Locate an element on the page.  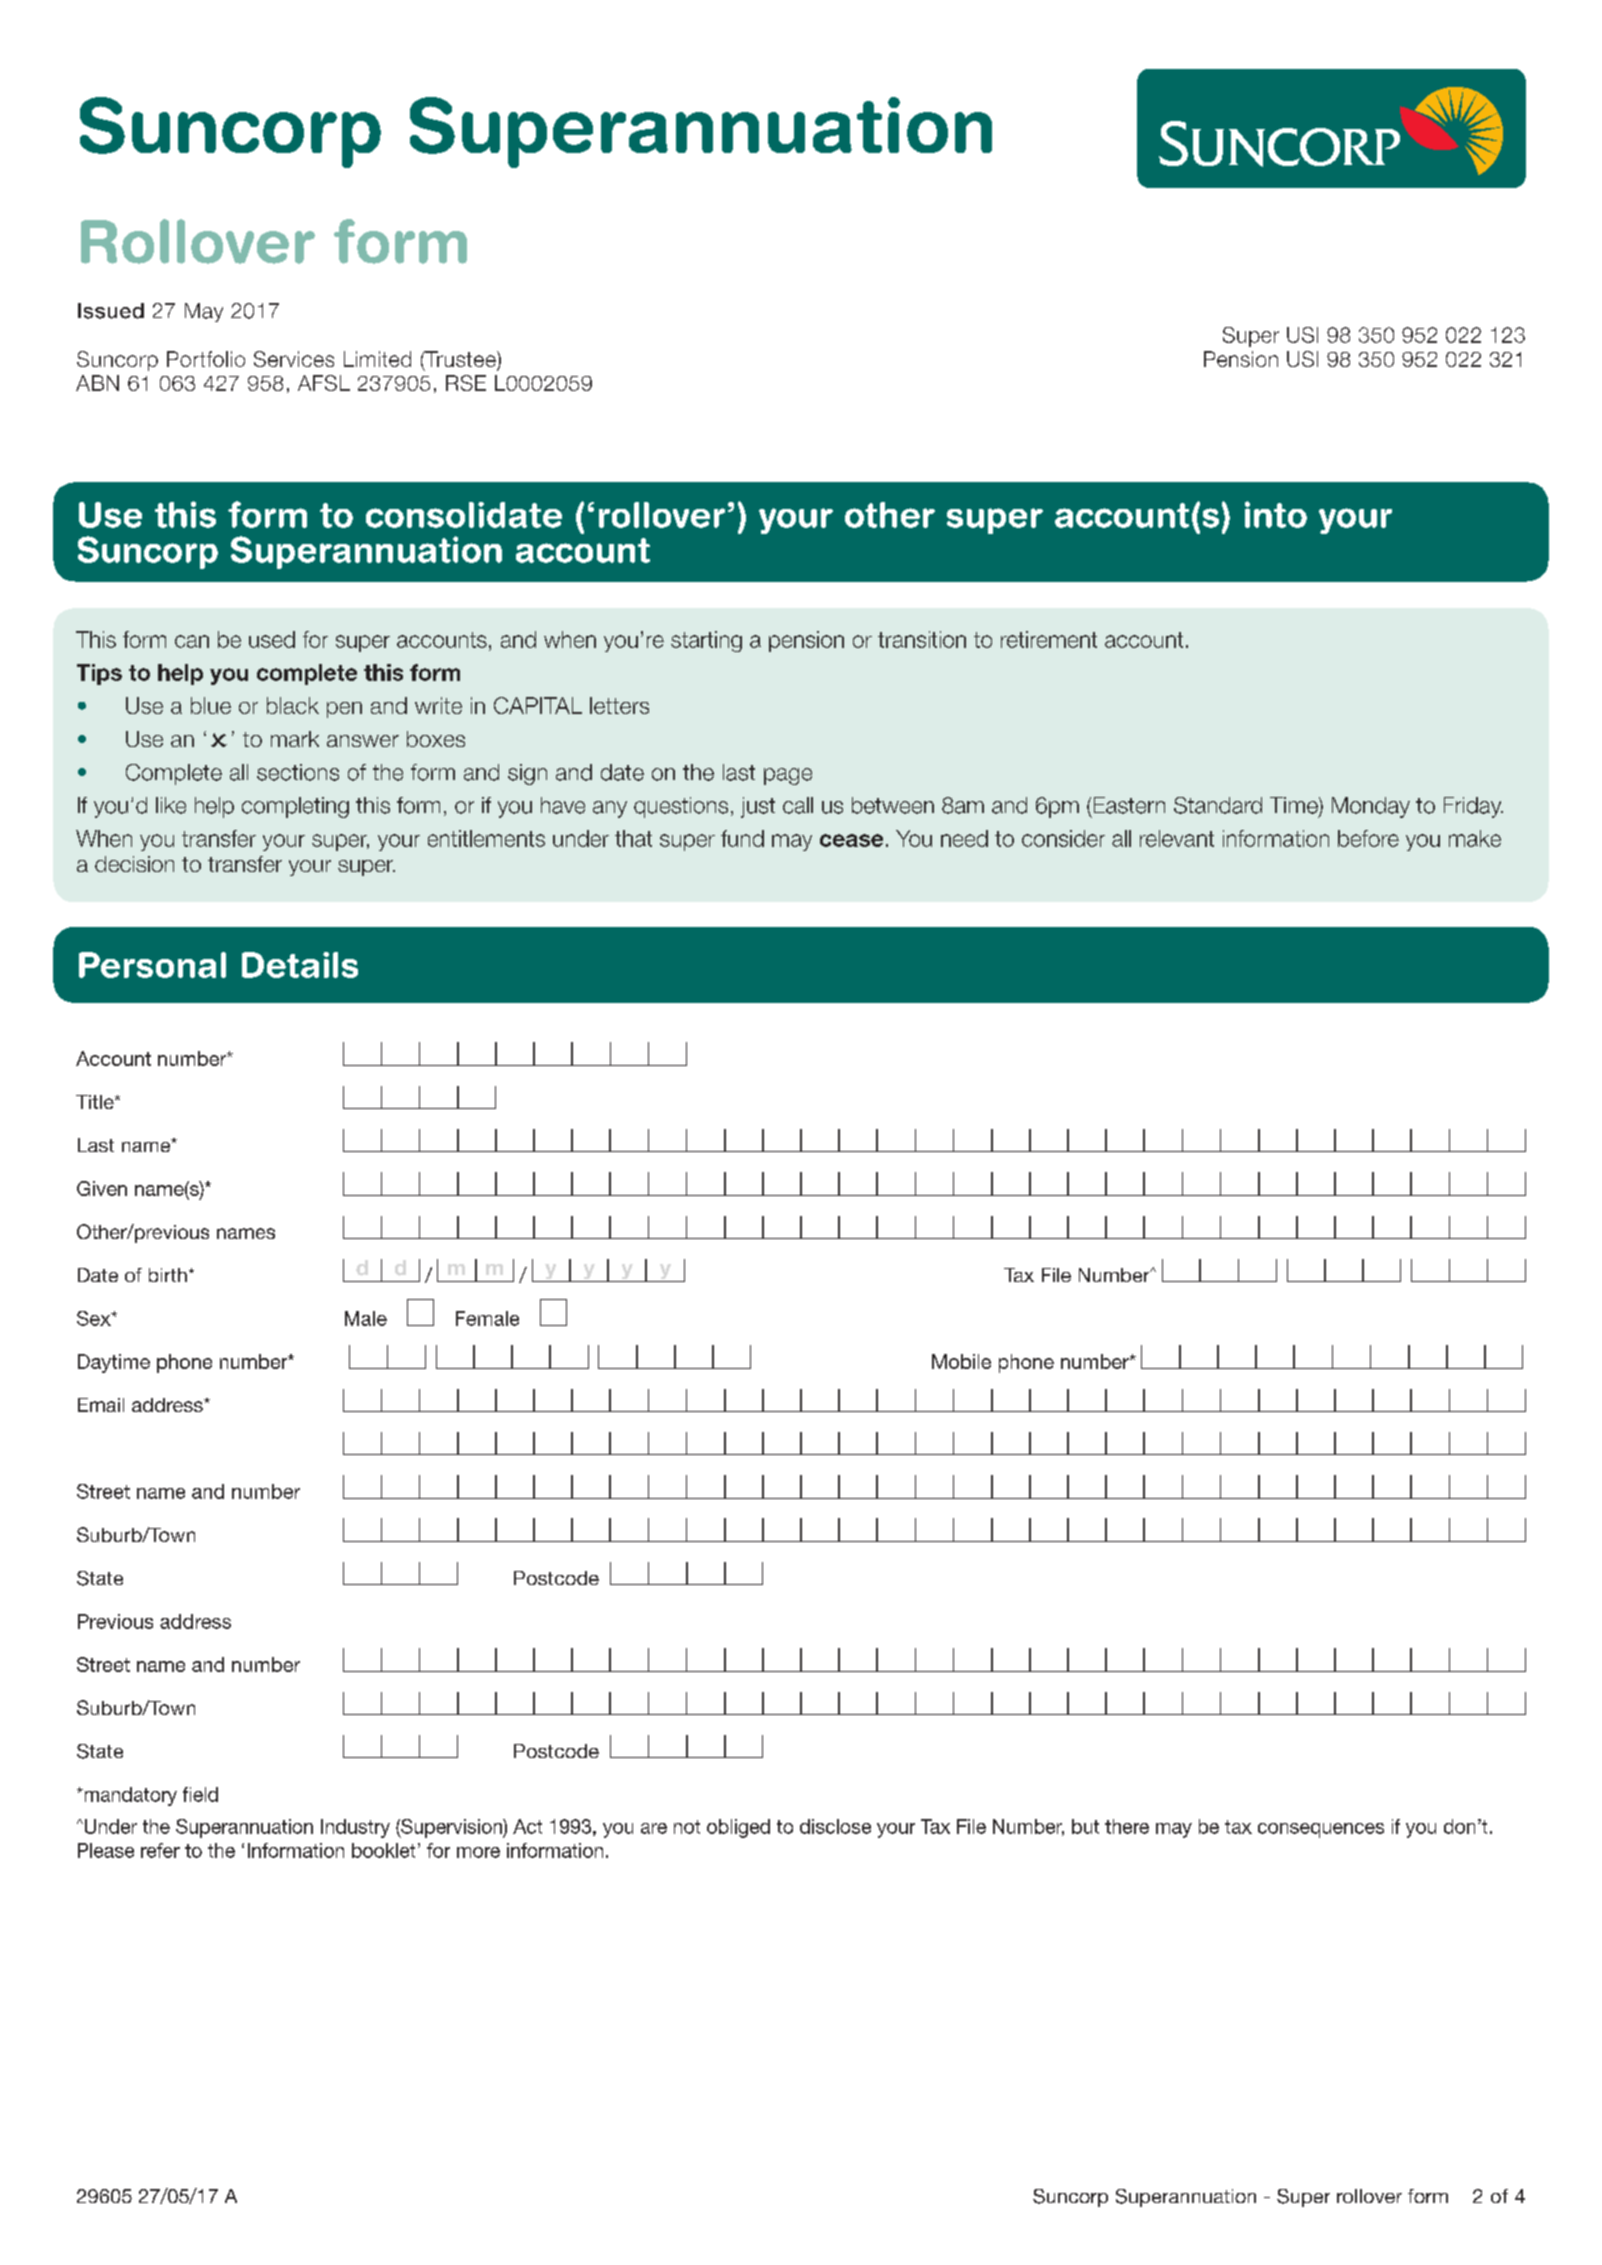
field is located at coordinates (200, 1794).
